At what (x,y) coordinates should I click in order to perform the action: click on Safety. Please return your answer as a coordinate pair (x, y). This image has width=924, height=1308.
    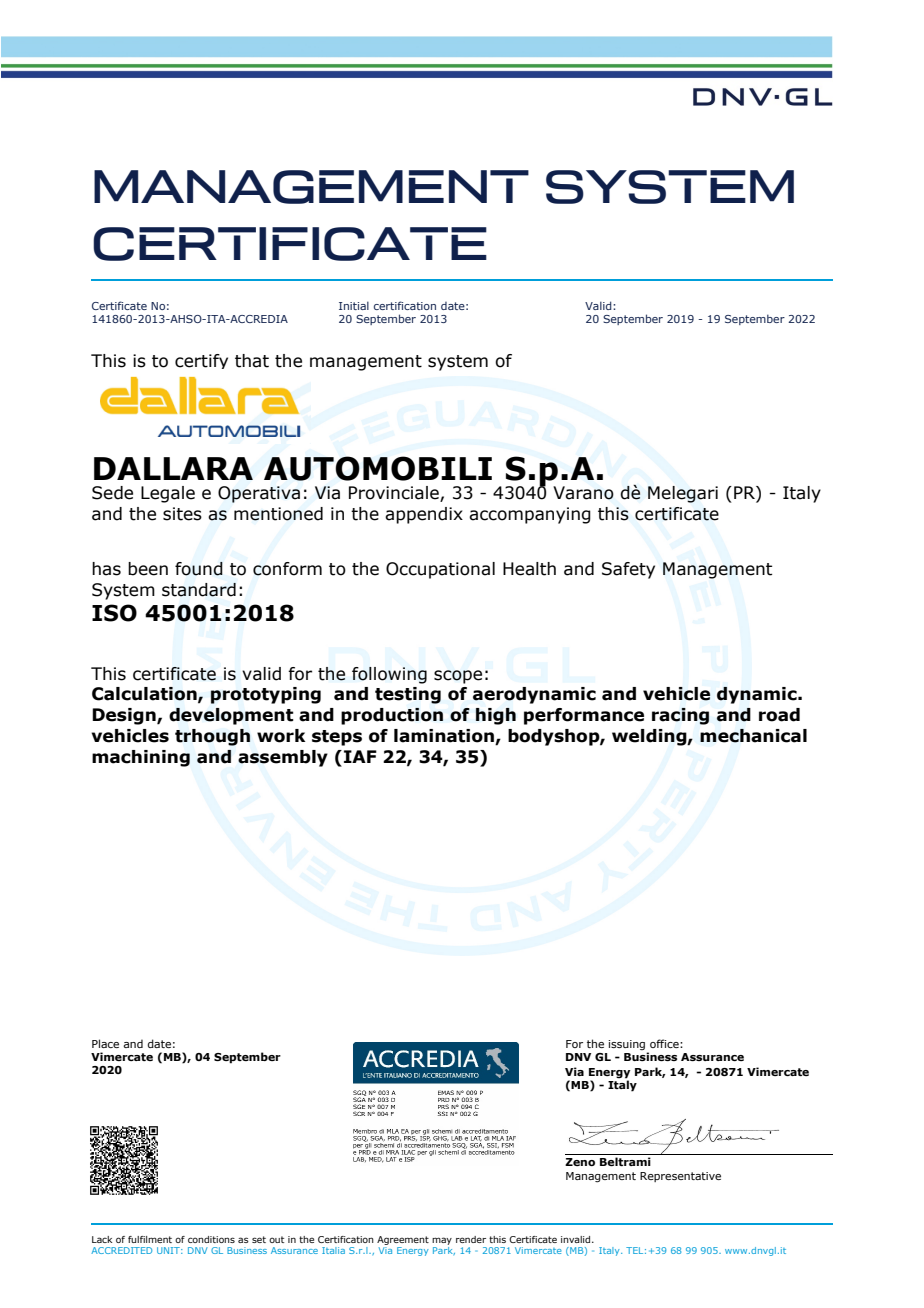
    Looking at the image, I should click on (628, 570).
